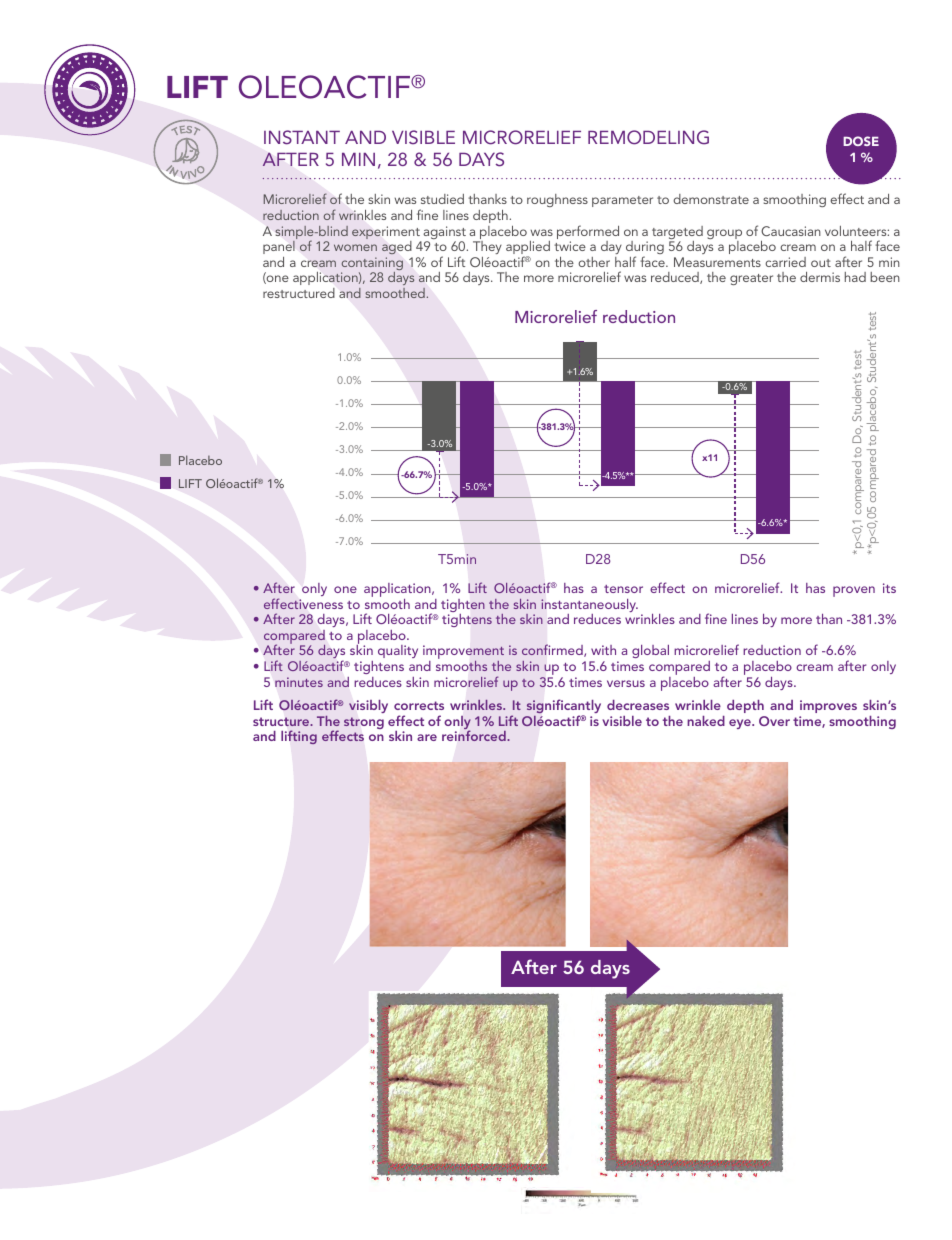 This screenshot has height=1240, width=952. Describe the element at coordinates (364, 723) in the screenshot. I see `strong` at that location.
